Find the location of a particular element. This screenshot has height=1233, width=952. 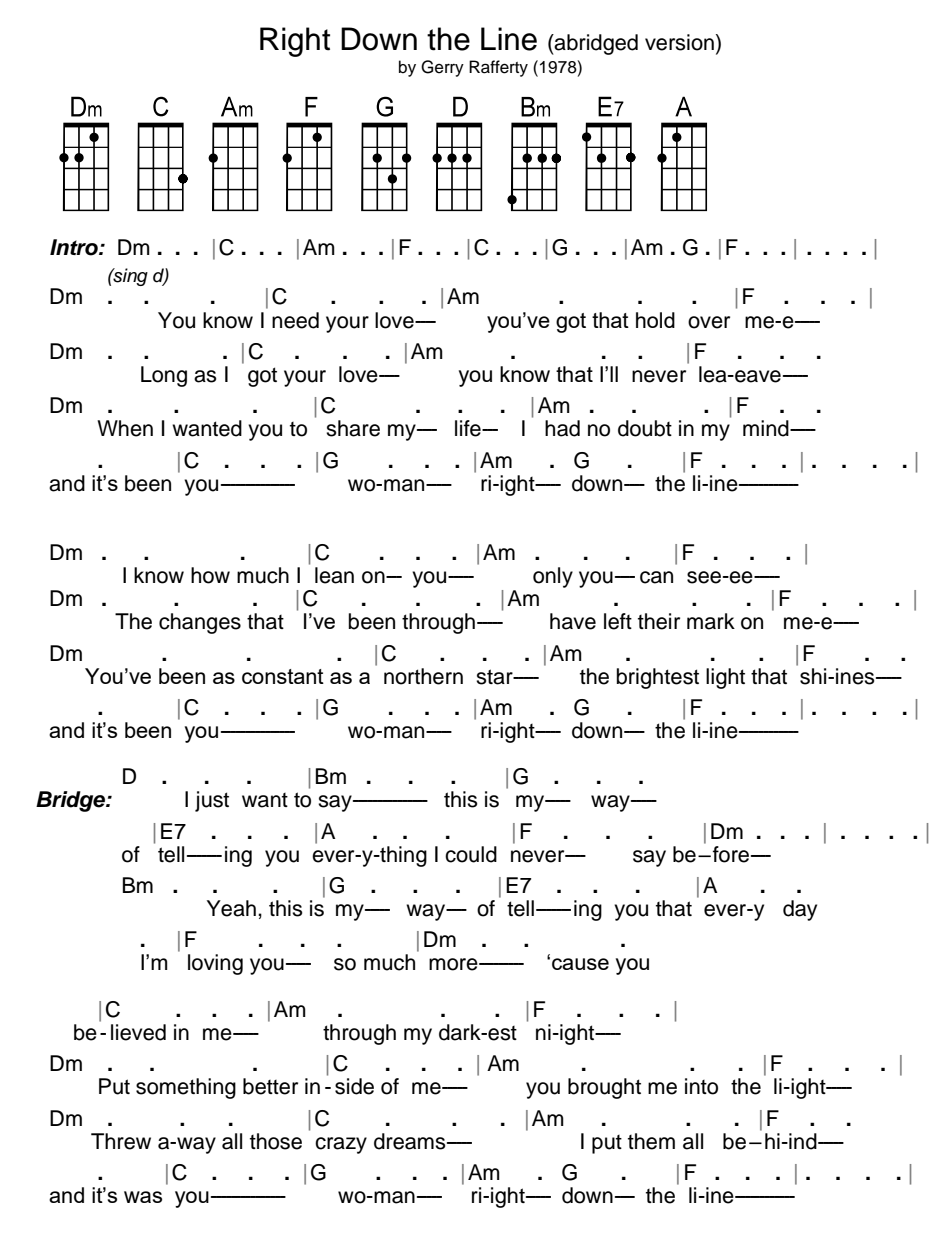

just is located at coordinates (212, 801).
